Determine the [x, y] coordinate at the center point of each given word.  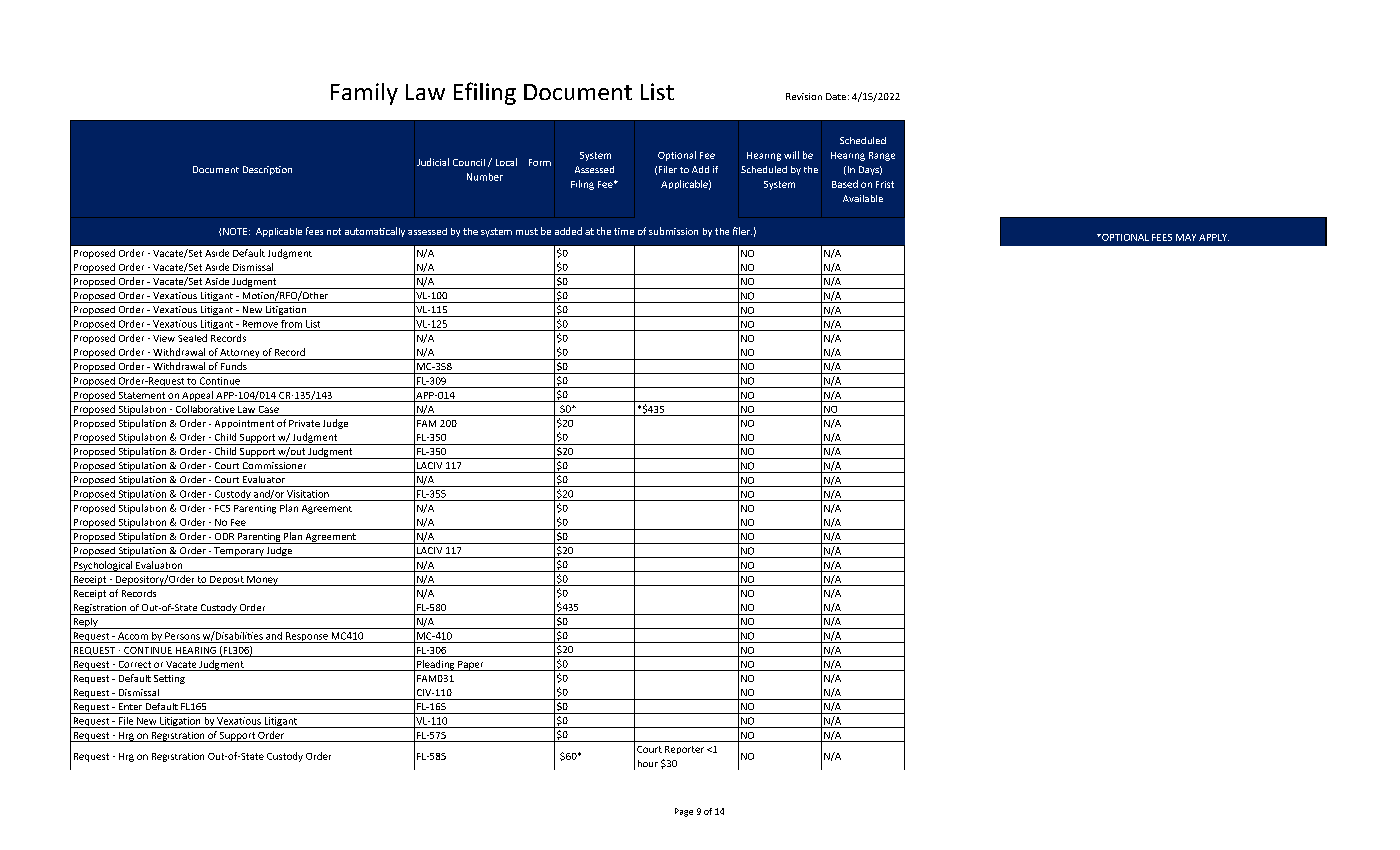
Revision [804, 96]
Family [364, 94]
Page [684, 812]
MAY [1186, 237]
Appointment [244, 424]
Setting [169, 679]
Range [882, 156]
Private [304, 423]
